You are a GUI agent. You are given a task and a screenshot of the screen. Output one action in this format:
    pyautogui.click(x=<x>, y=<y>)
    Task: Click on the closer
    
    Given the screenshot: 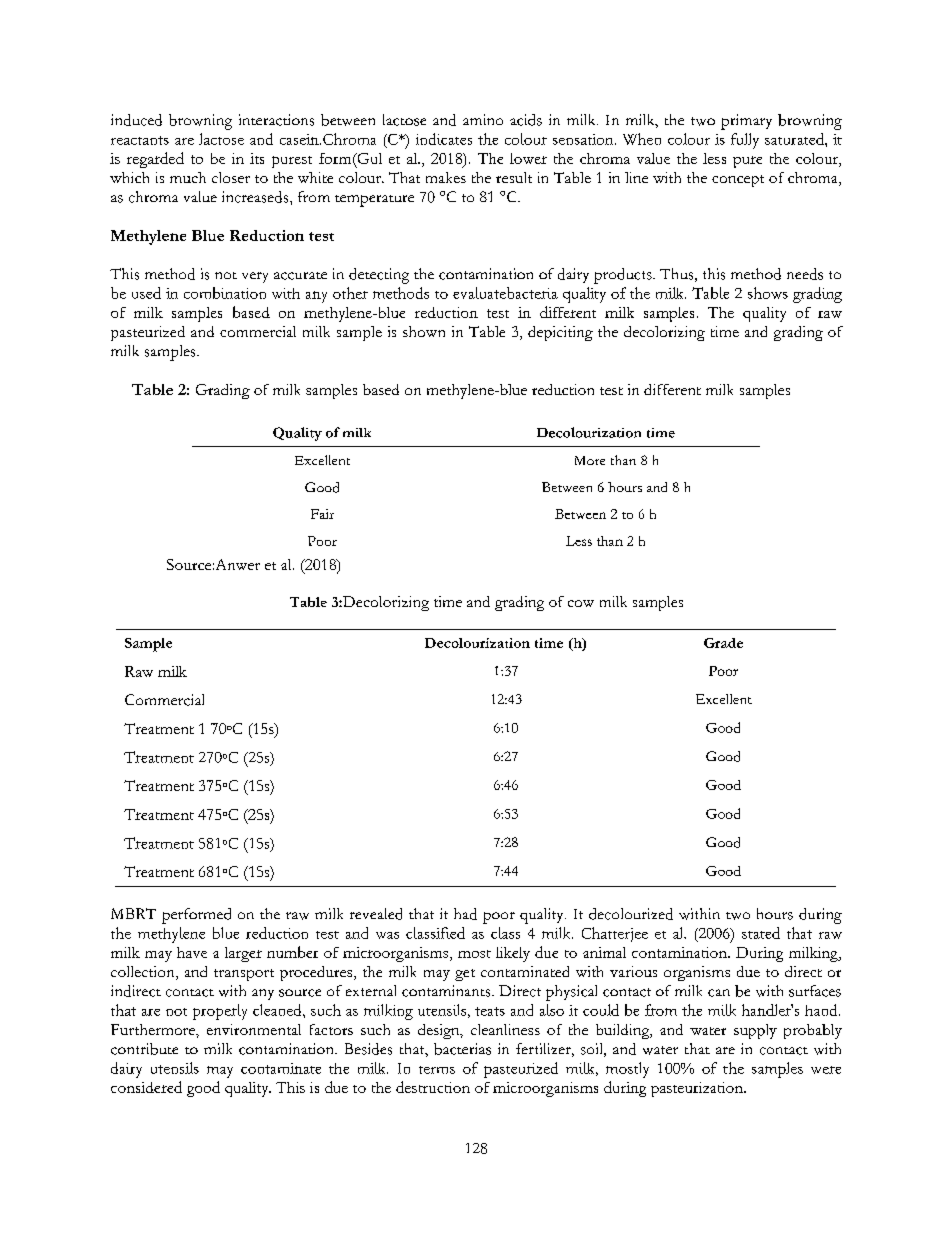 What is the action you would take?
    pyautogui.click(x=231, y=177)
